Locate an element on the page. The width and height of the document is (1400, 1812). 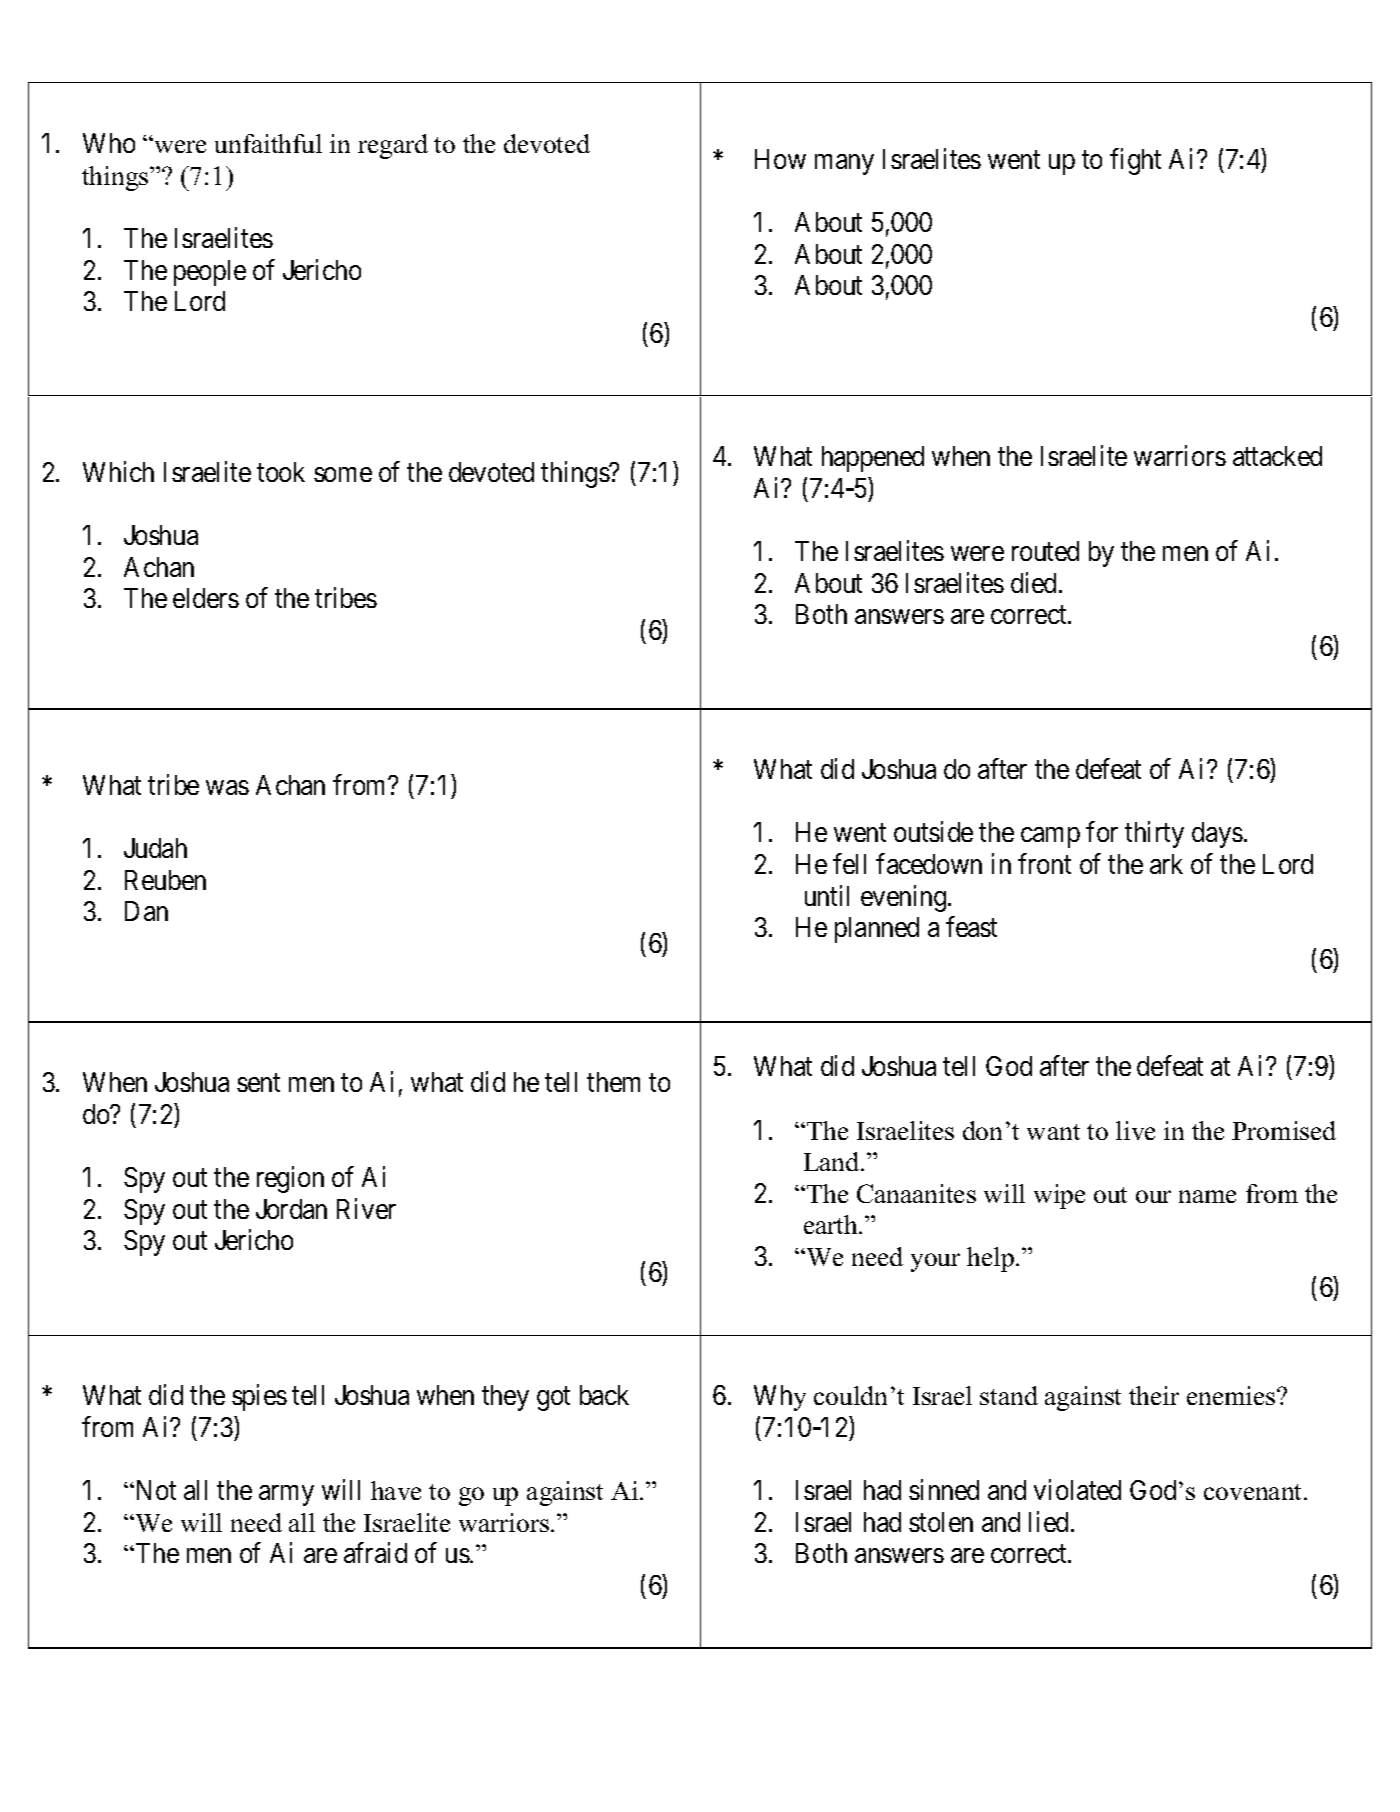
took is located at coordinates (281, 472).
